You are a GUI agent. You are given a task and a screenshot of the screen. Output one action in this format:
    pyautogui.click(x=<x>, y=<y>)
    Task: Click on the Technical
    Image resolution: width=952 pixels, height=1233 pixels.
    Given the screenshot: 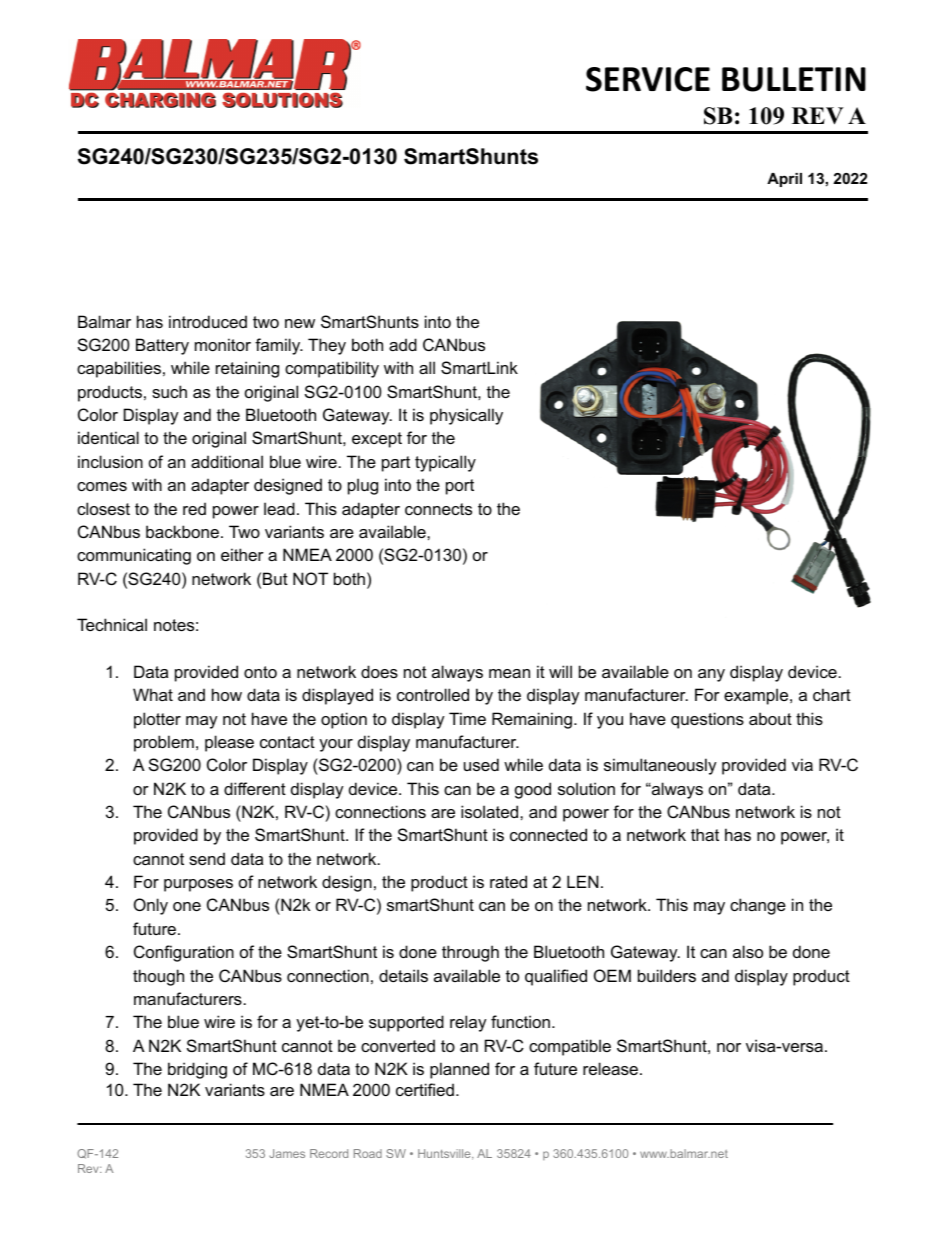 What is the action you would take?
    pyautogui.click(x=112, y=624)
